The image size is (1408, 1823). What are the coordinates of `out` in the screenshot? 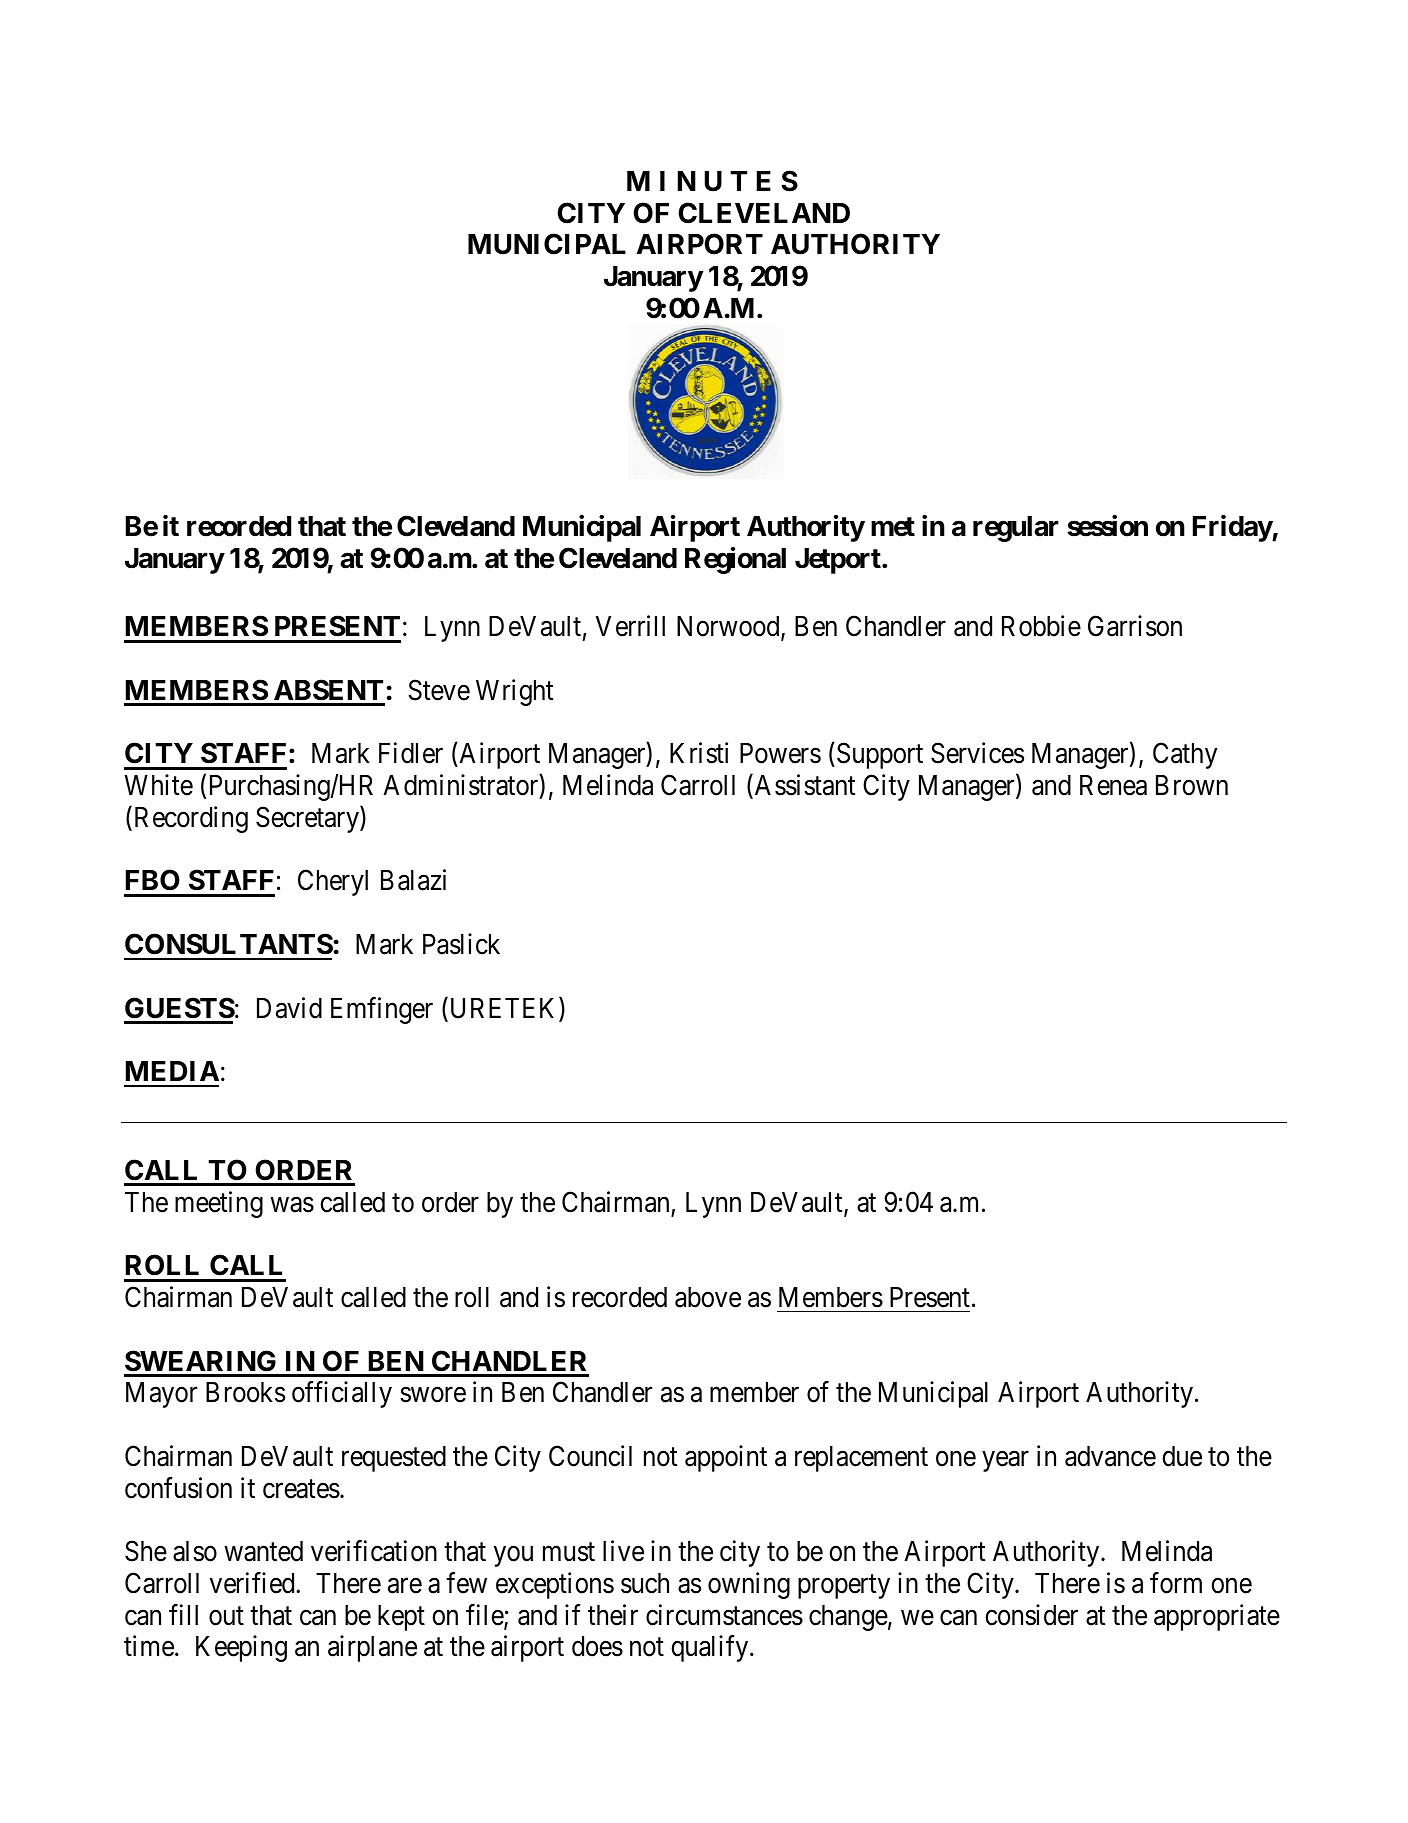 It's located at (226, 1616).
